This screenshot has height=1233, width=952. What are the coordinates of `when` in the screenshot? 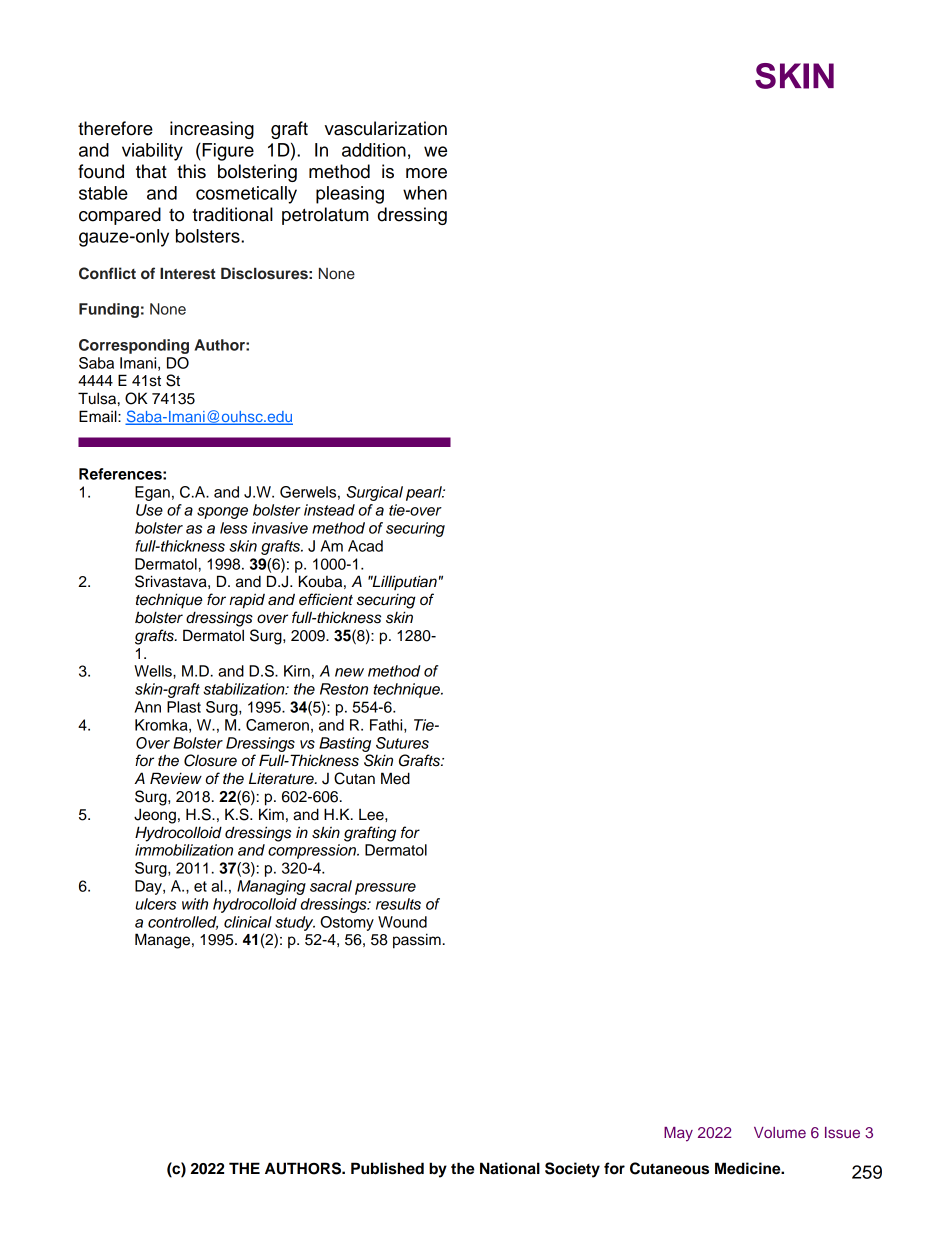 It's located at (425, 193).
